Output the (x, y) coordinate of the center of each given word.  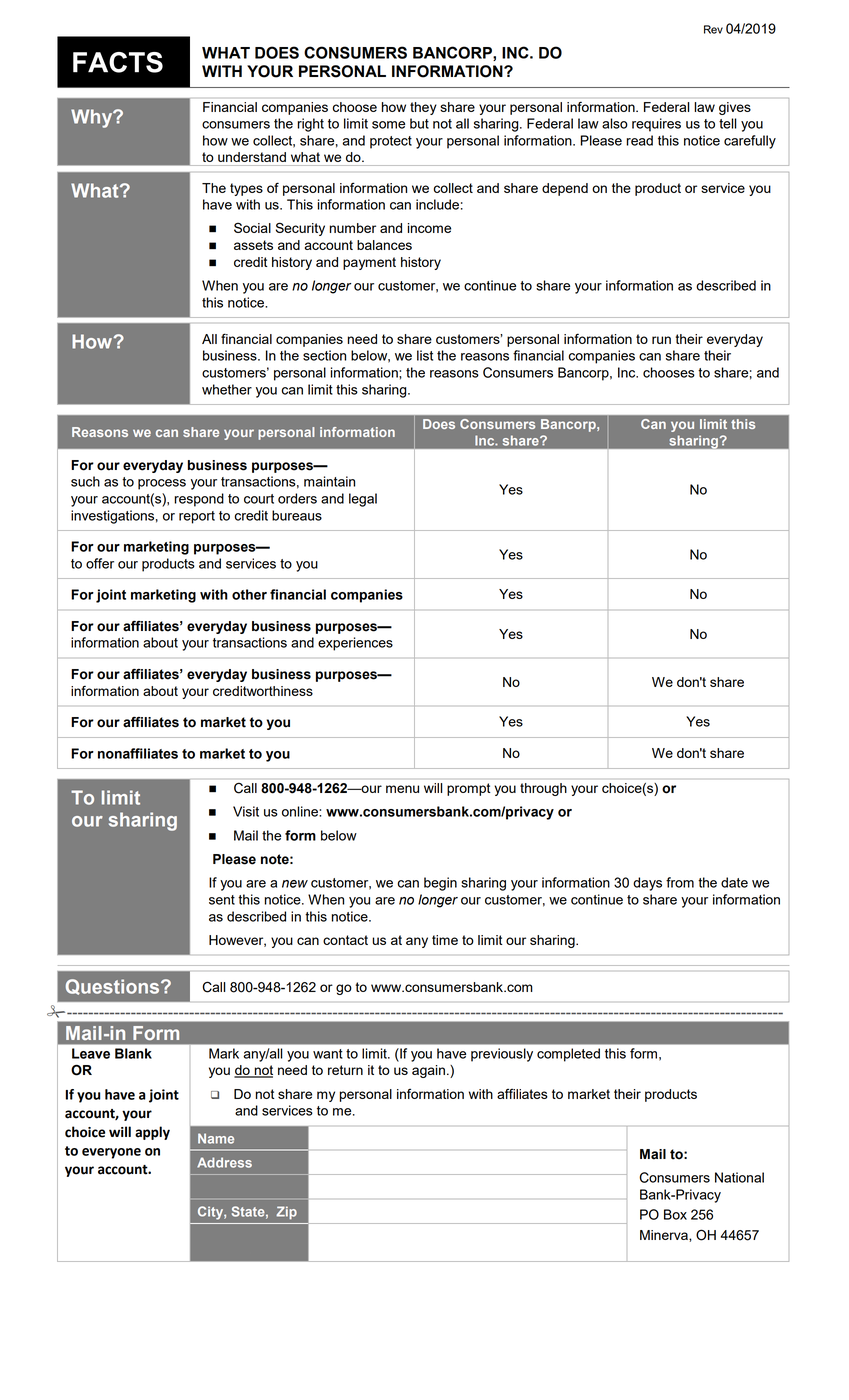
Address (224, 1162)
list (425, 355)
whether (227, 389)
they (423, 108)
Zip (286, 1212)
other (249, 594)
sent (222, 900)
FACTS (118, 62)
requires (656, 125)
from (680, 882)
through (543, 789)
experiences (355, 644)
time (445, 940)
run (661, 340)
